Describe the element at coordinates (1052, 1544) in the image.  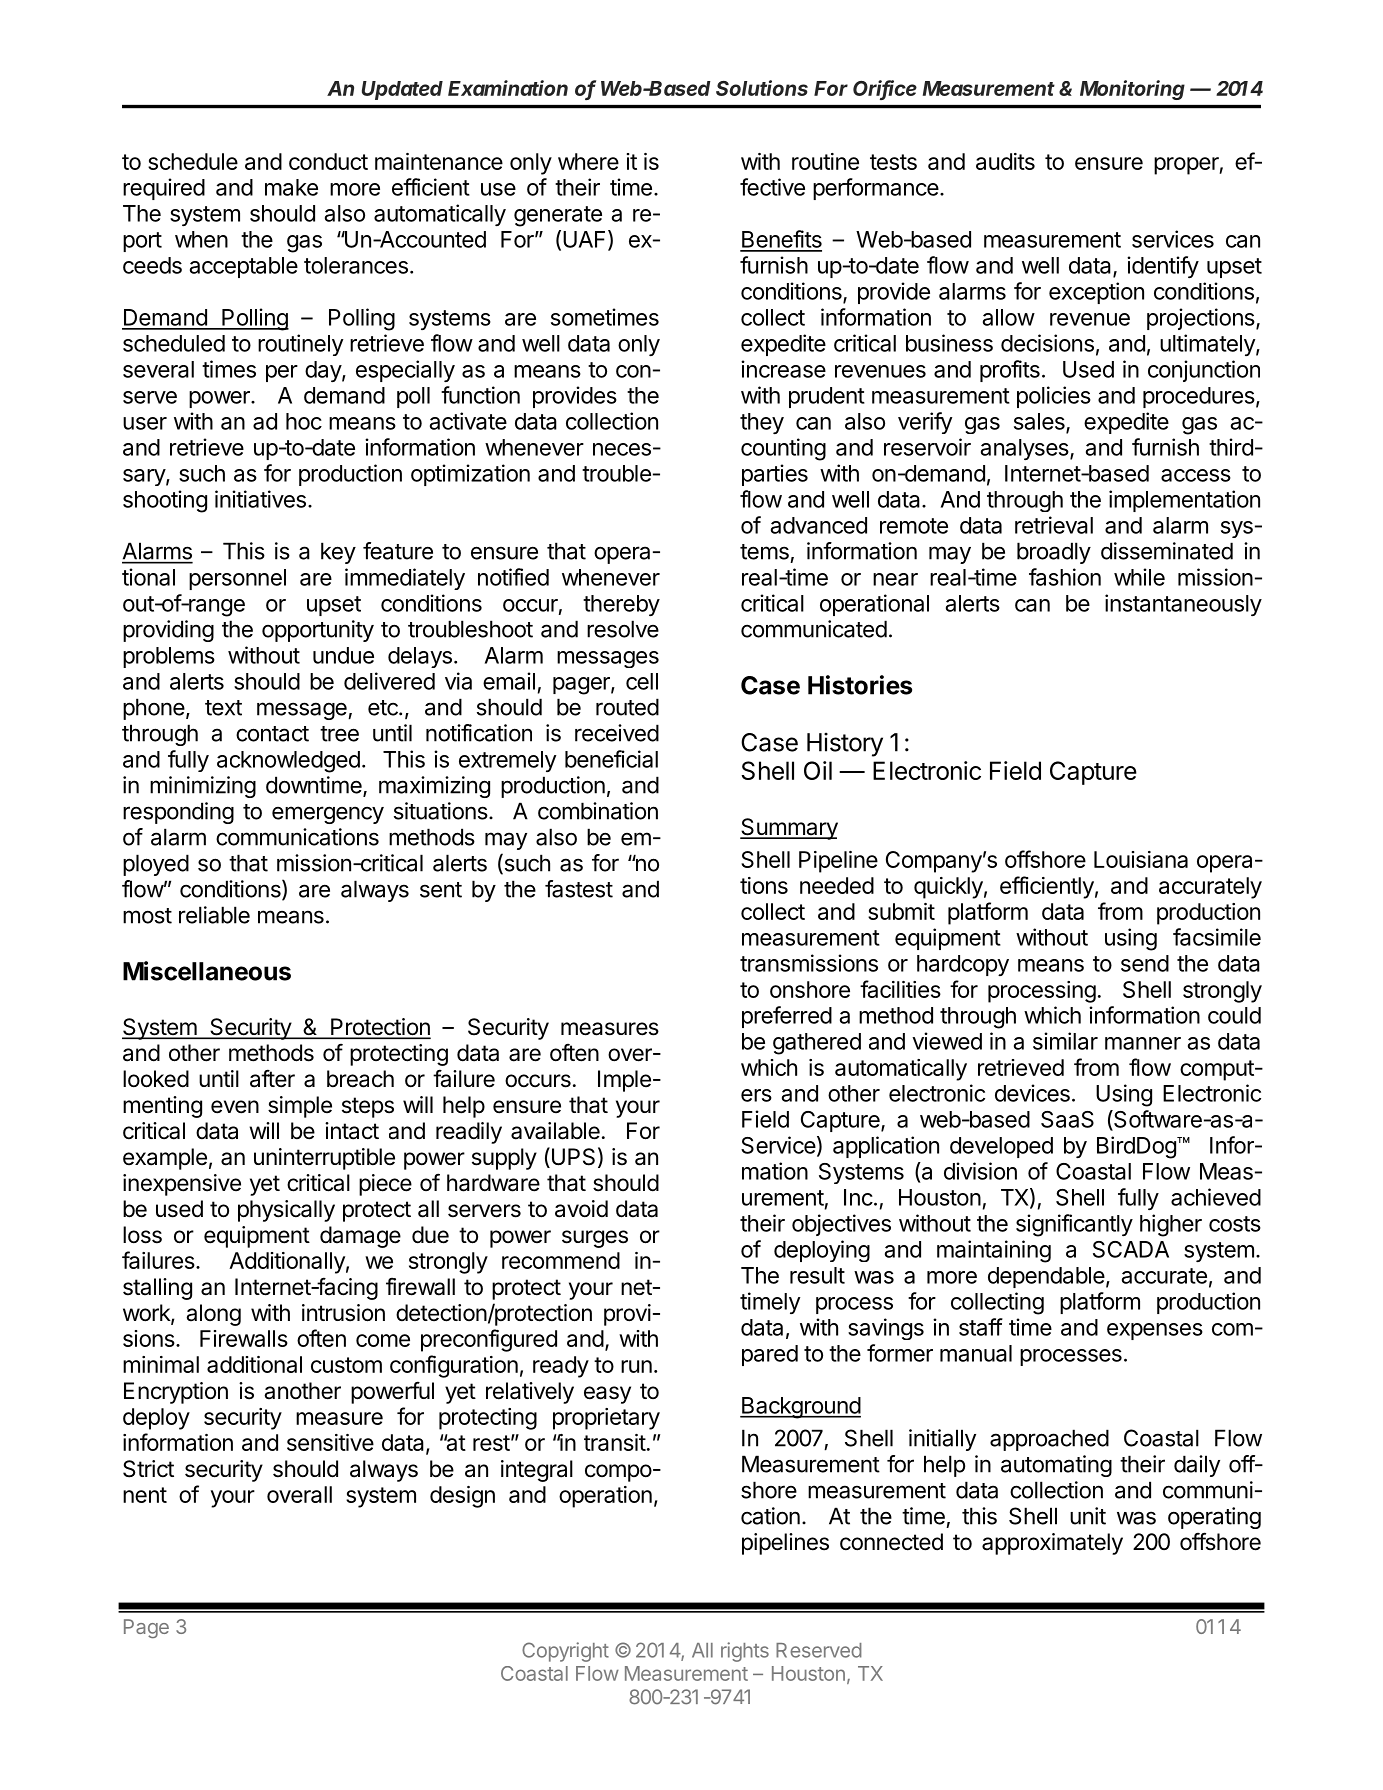
I see `approximately` at that location.
